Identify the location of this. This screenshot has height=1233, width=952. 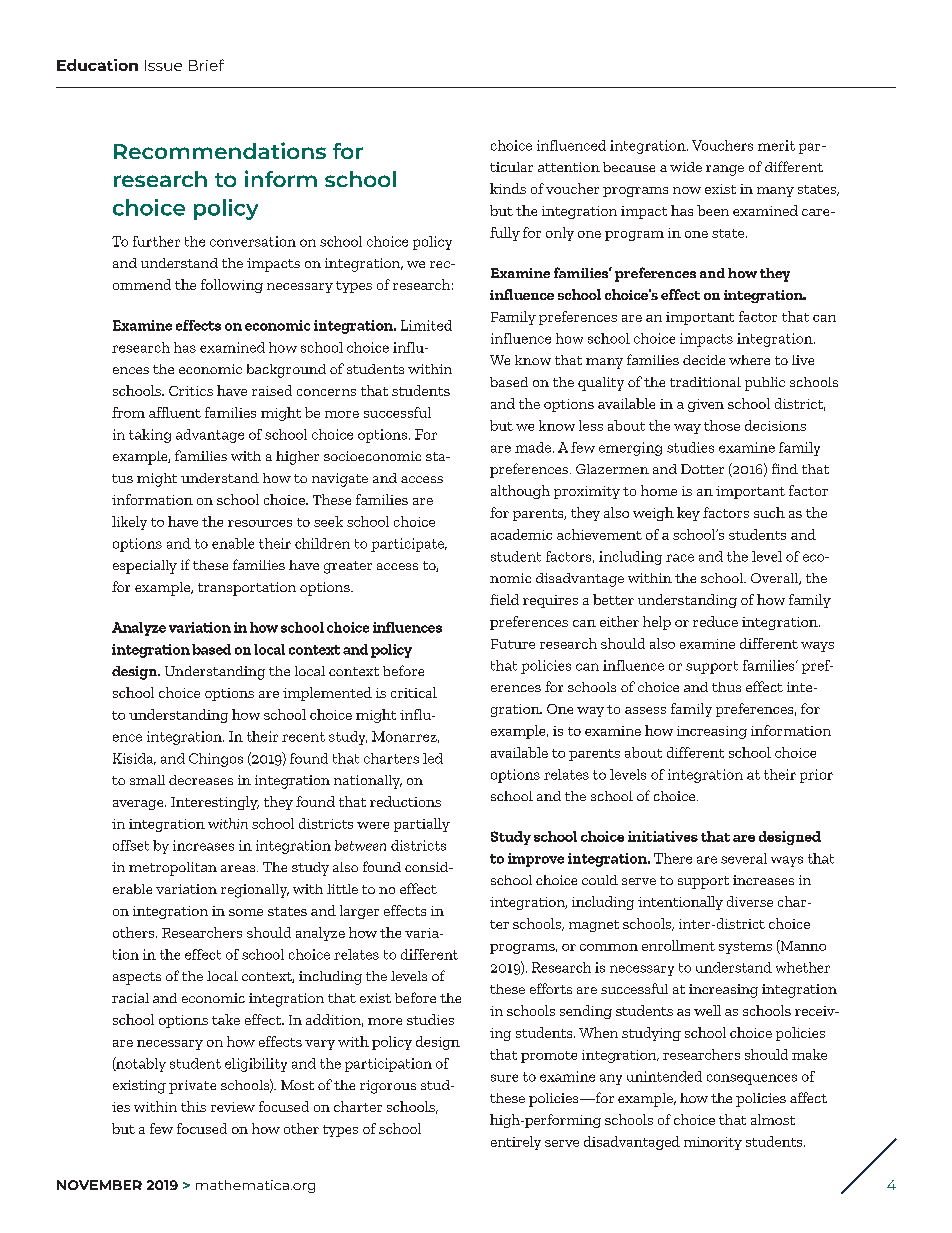
(193, 1106).
